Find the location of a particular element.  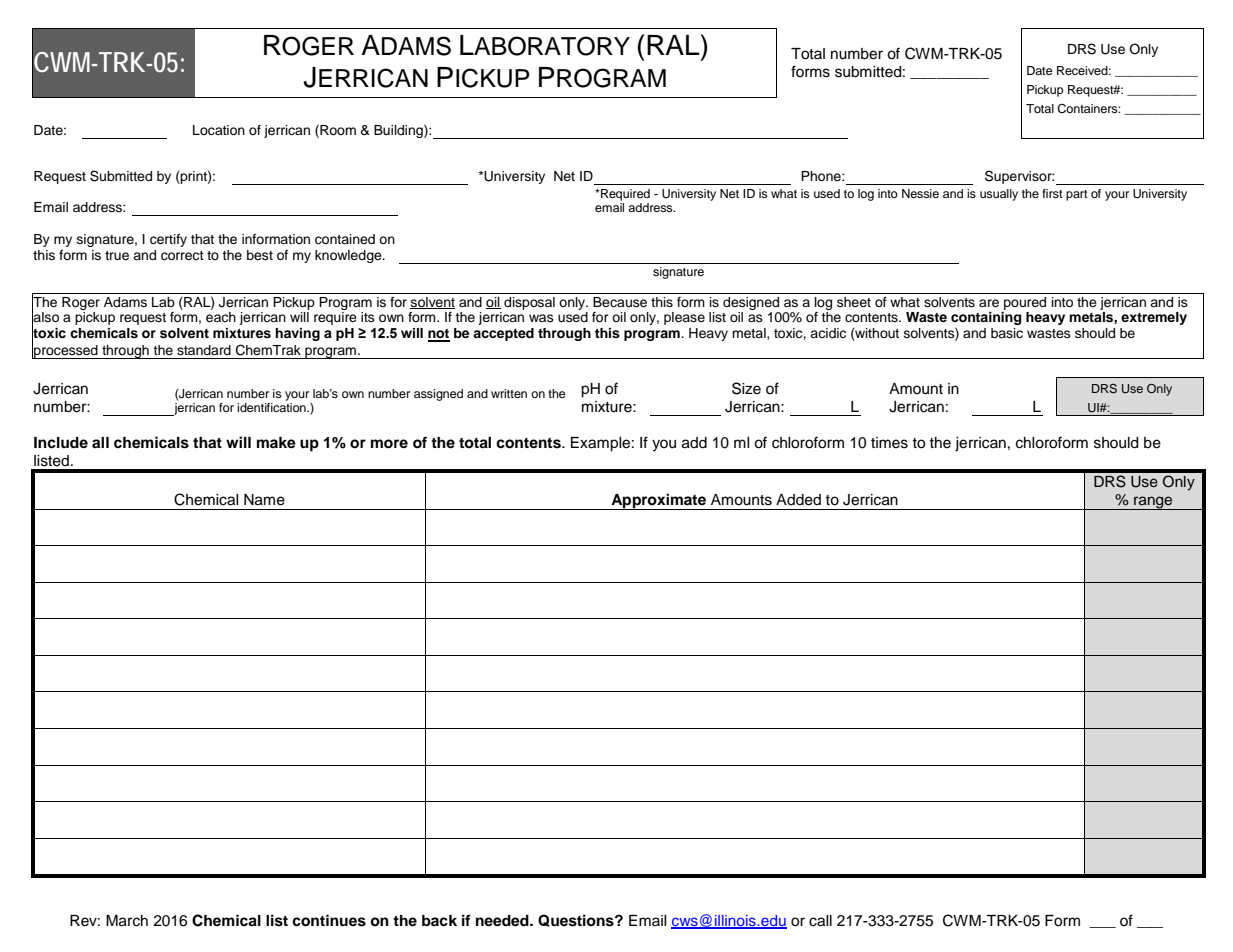

first is located at coordinates (1052, 193).
